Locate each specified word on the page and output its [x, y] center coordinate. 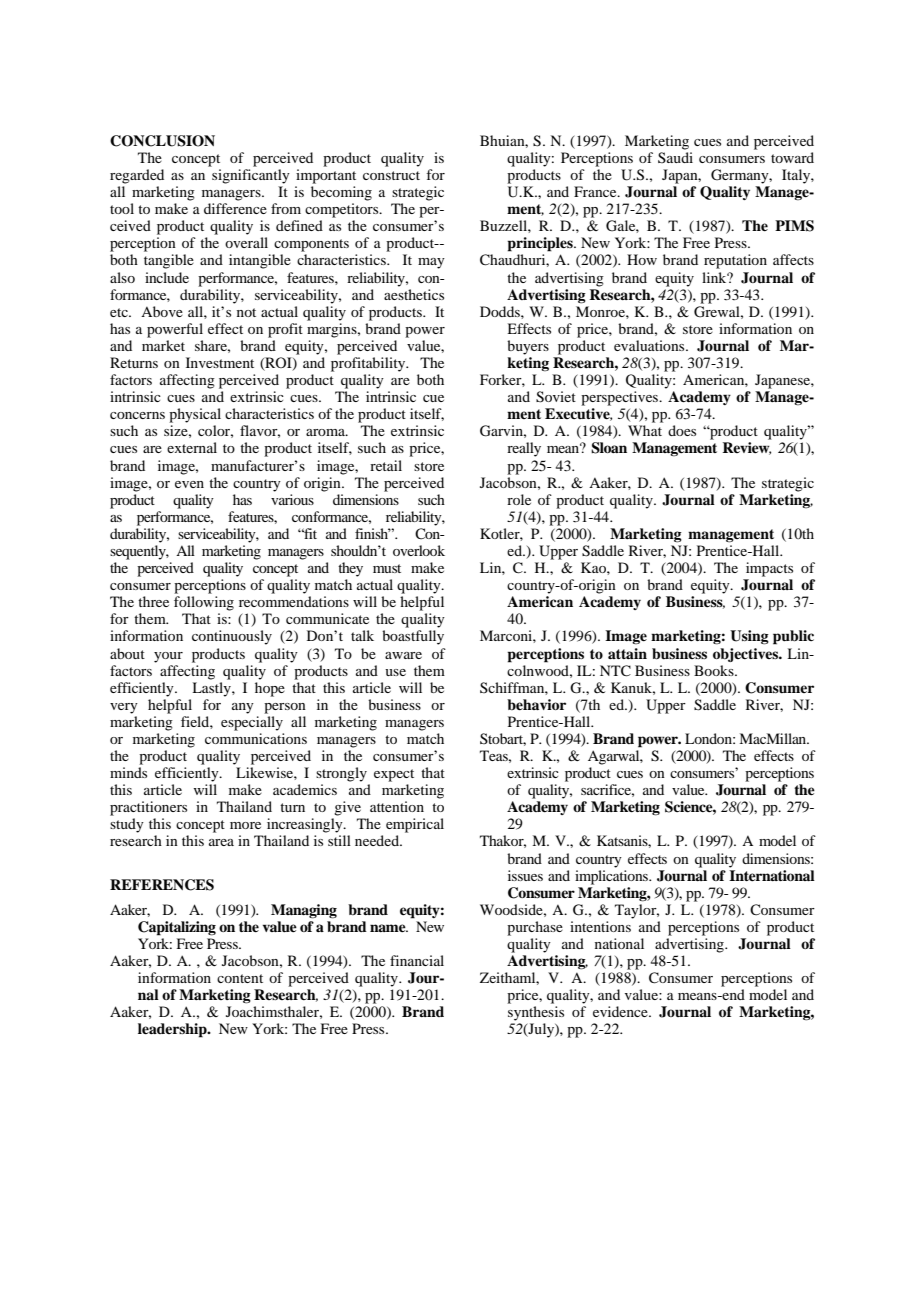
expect [394, 775]
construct [391, 175]
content [240, 978]
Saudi [675, 157]
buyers [528, 347]
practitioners [148, 808]
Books [715, 670]
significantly [251, 176]
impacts [769, 569]
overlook [419, 550]
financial [417, 960]
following [204, 603]
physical [195, 415]
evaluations [650, 345]
